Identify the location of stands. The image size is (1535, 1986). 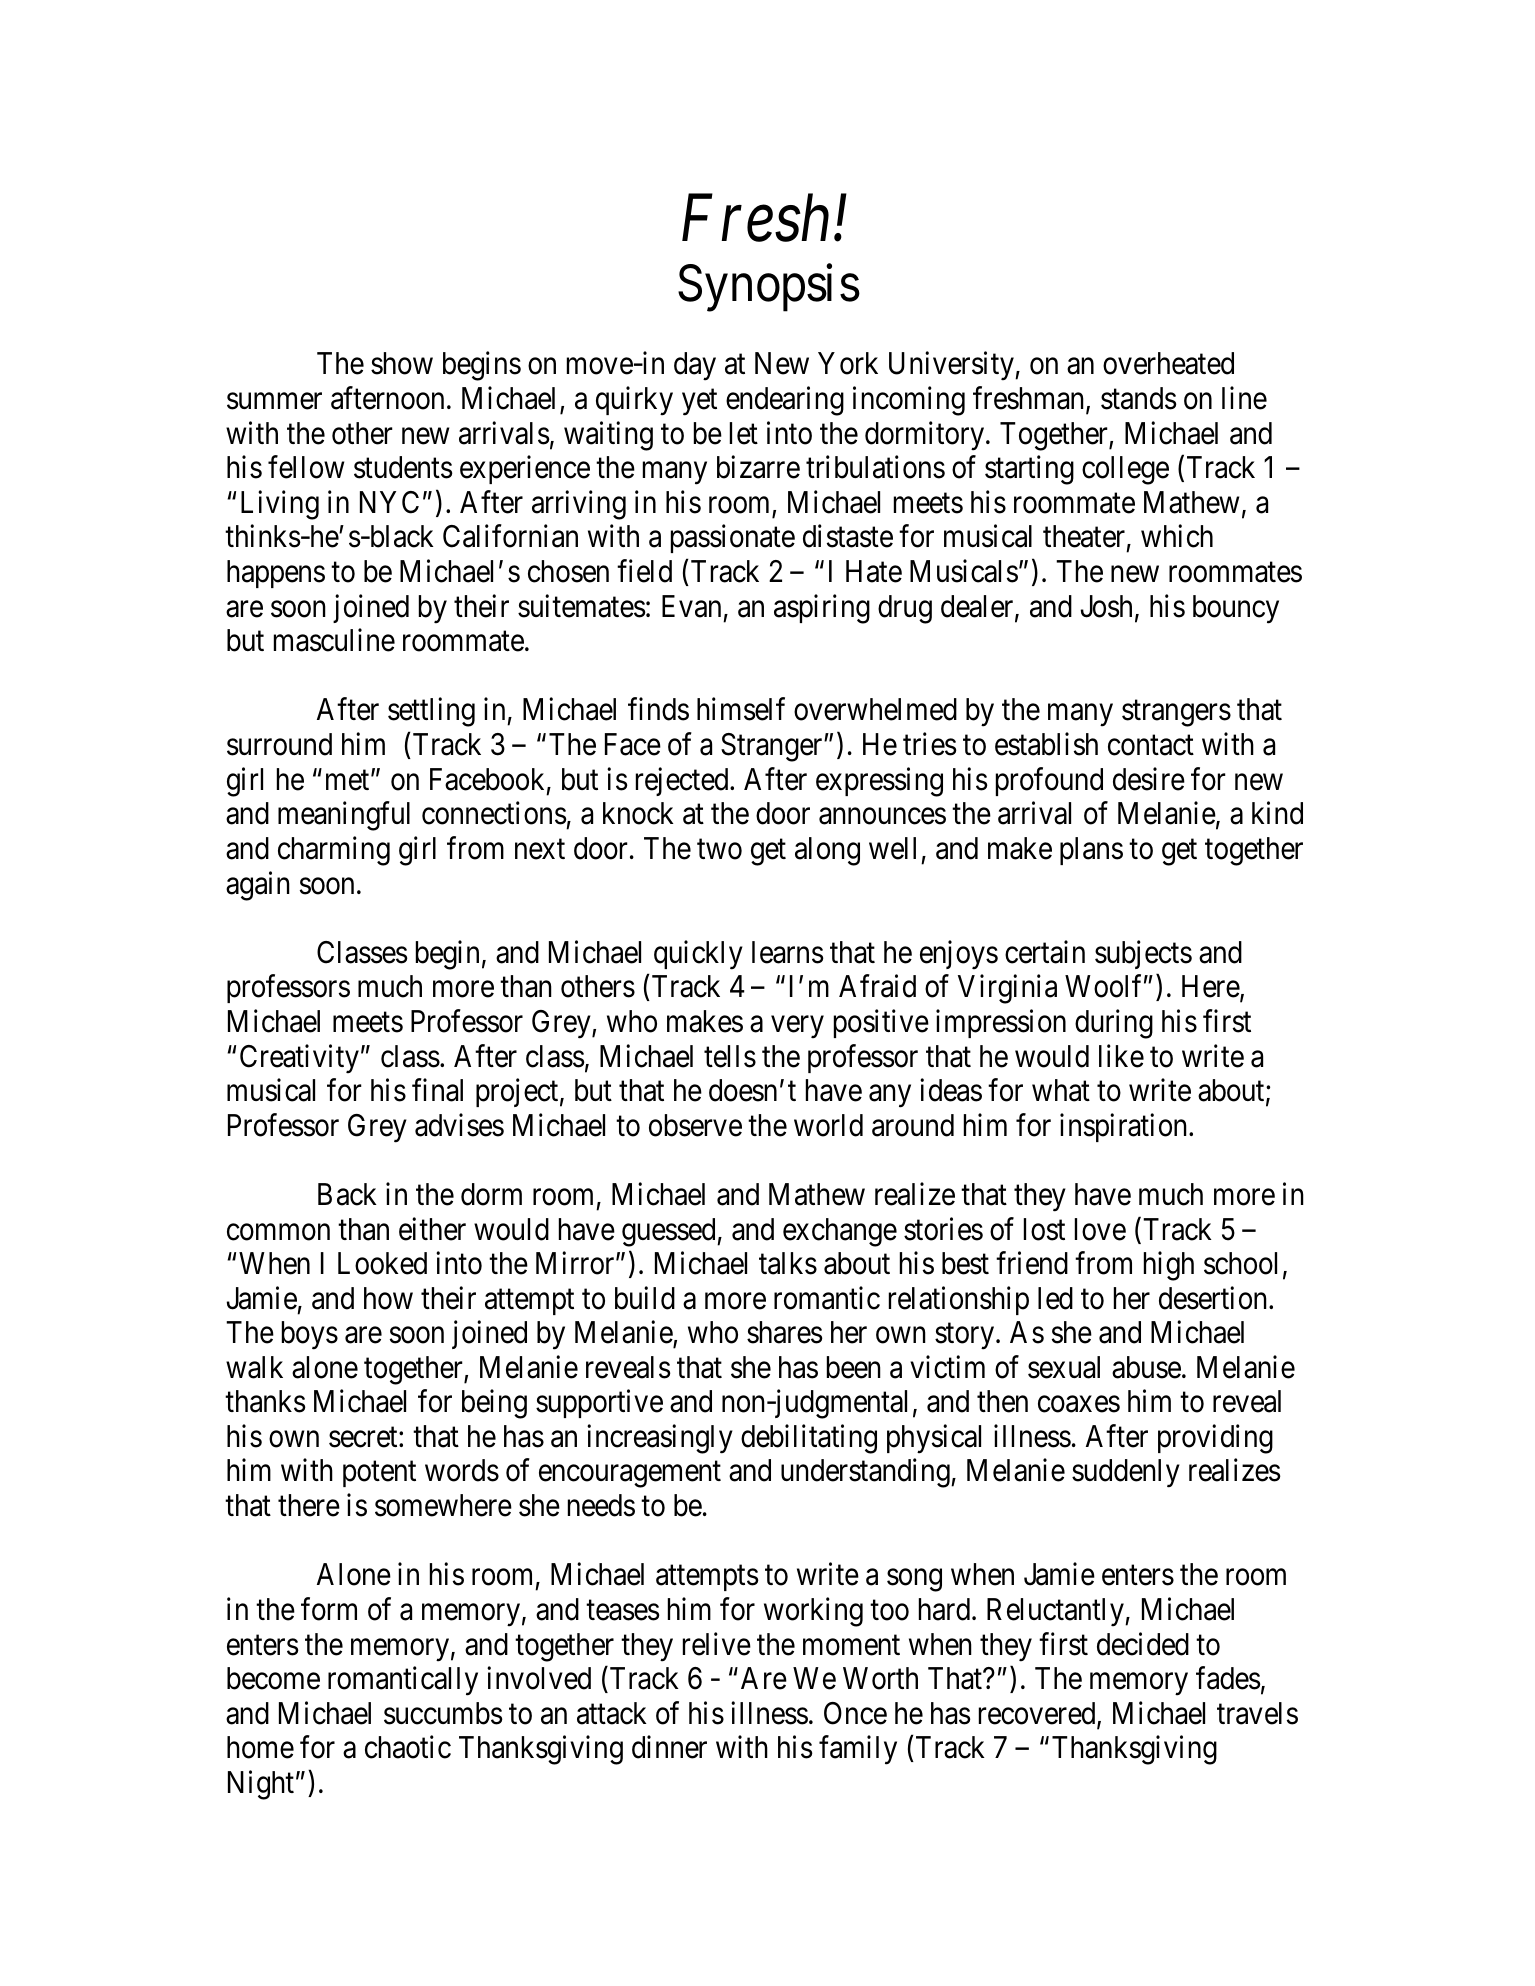
(1139, 398).
